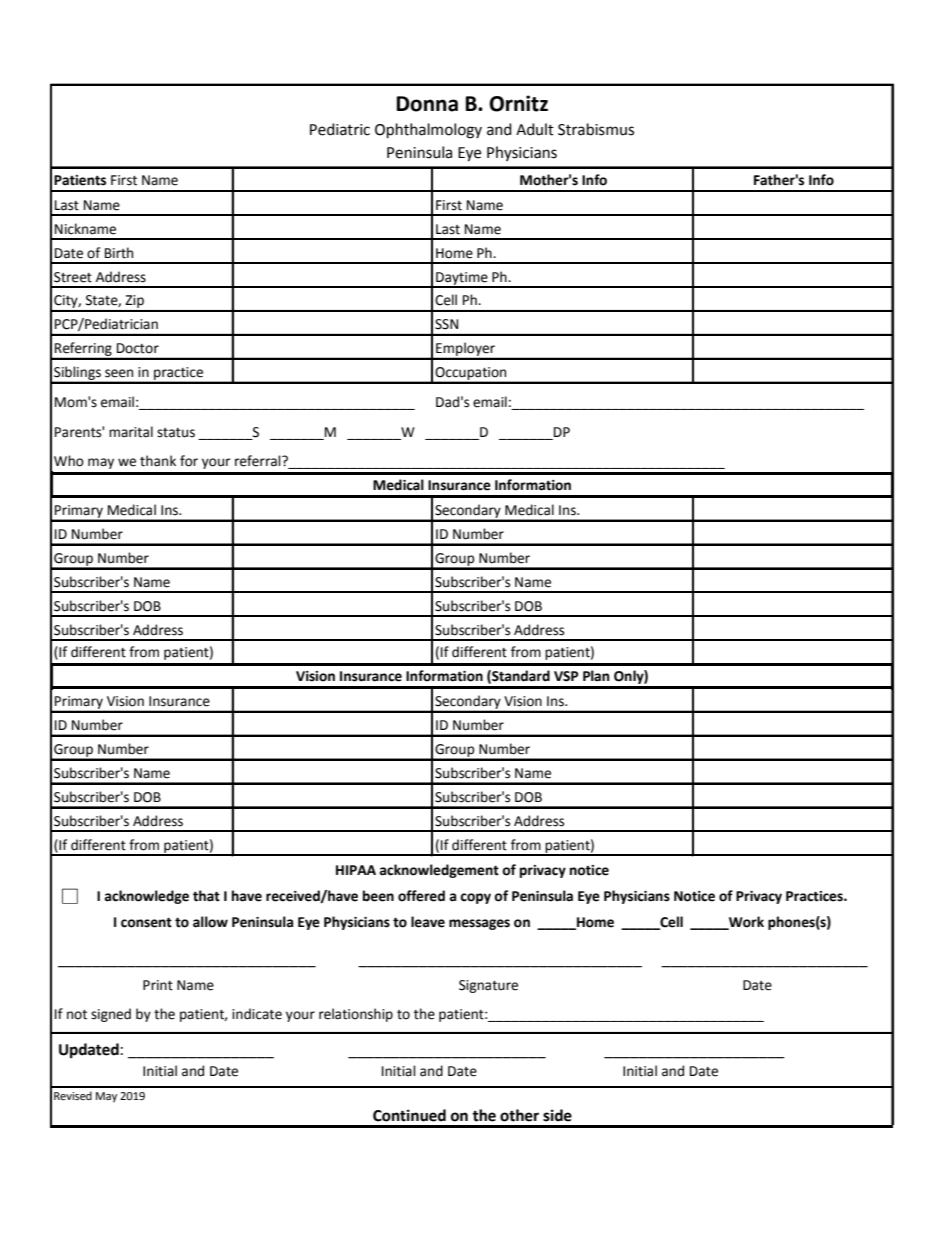  I want to click on VSP, so click(566, 676).
